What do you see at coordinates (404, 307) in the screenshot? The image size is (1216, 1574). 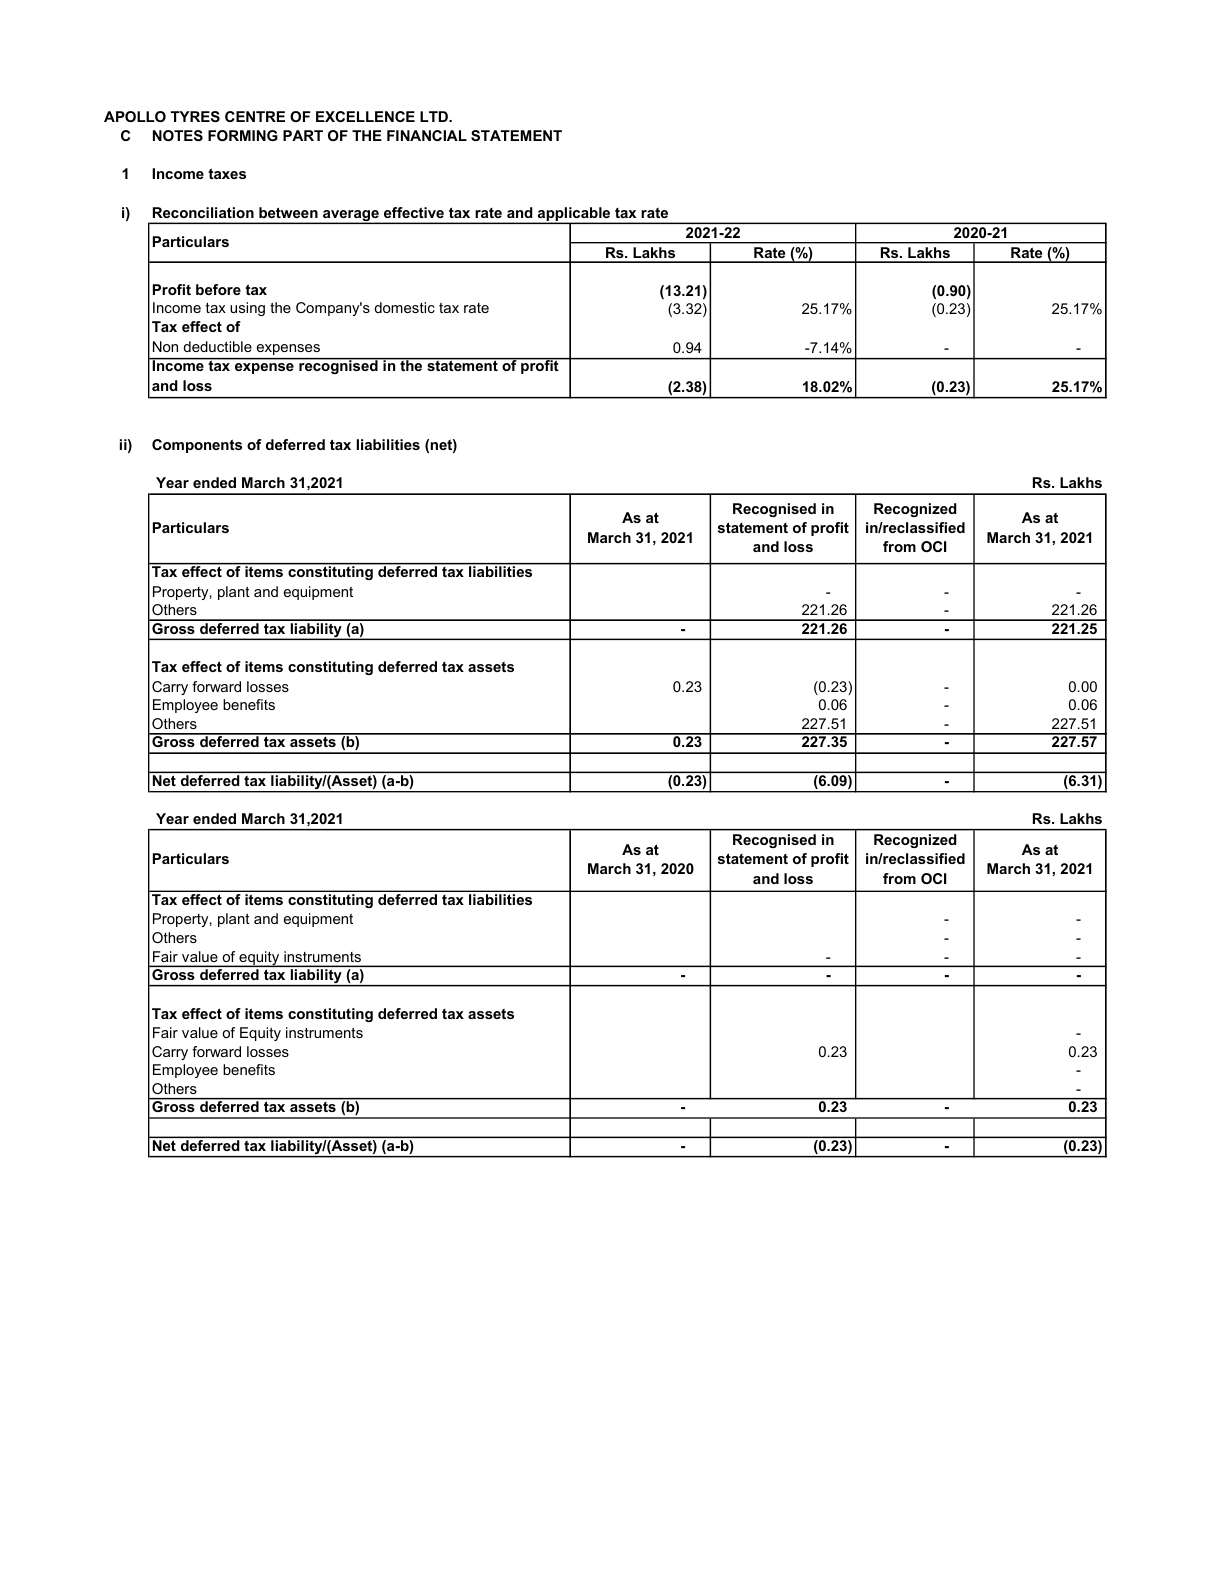 I see `domestic` at bounding box center [404, 307].
